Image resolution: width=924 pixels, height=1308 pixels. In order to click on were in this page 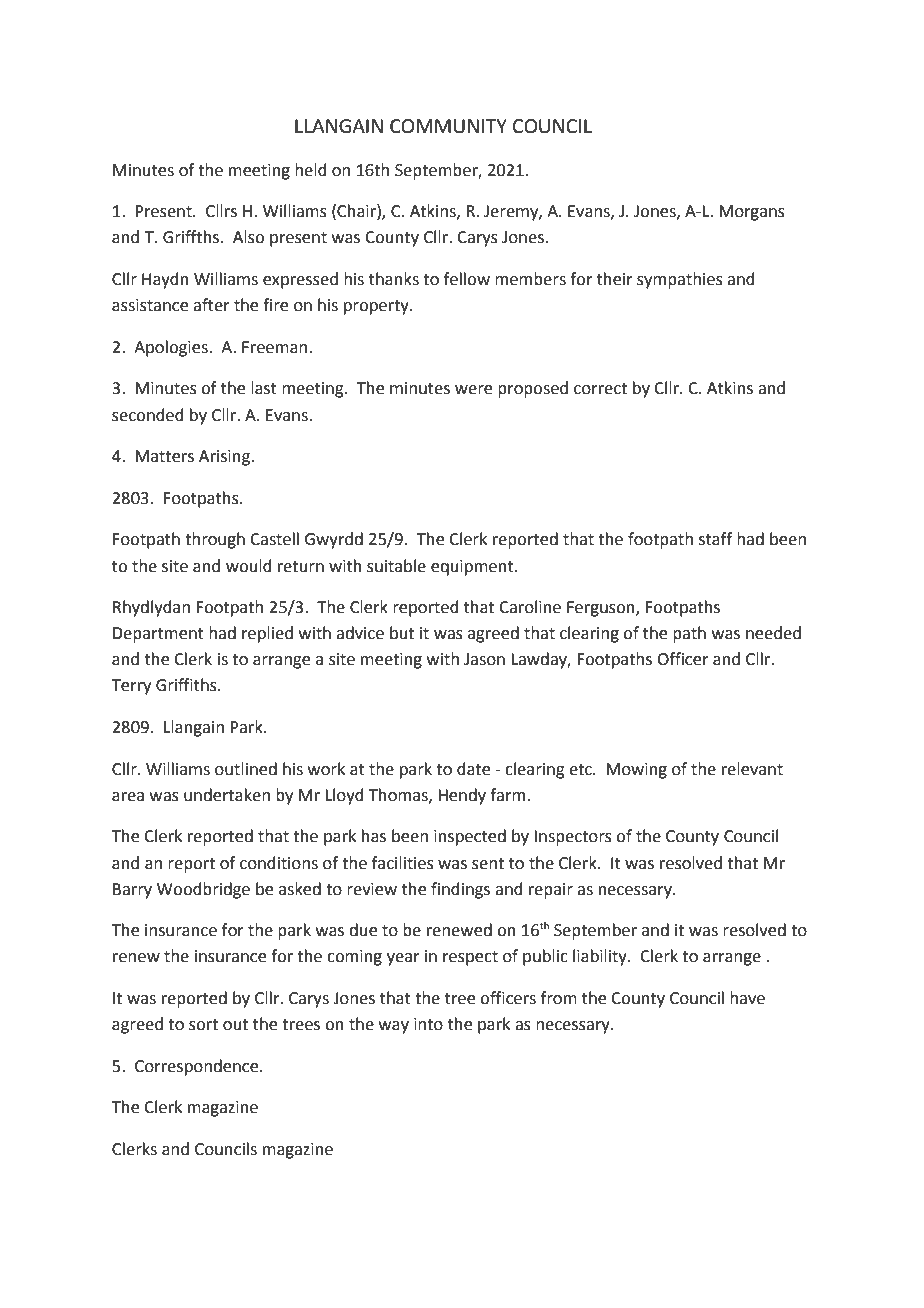, I will do `click(473, 390)`.
